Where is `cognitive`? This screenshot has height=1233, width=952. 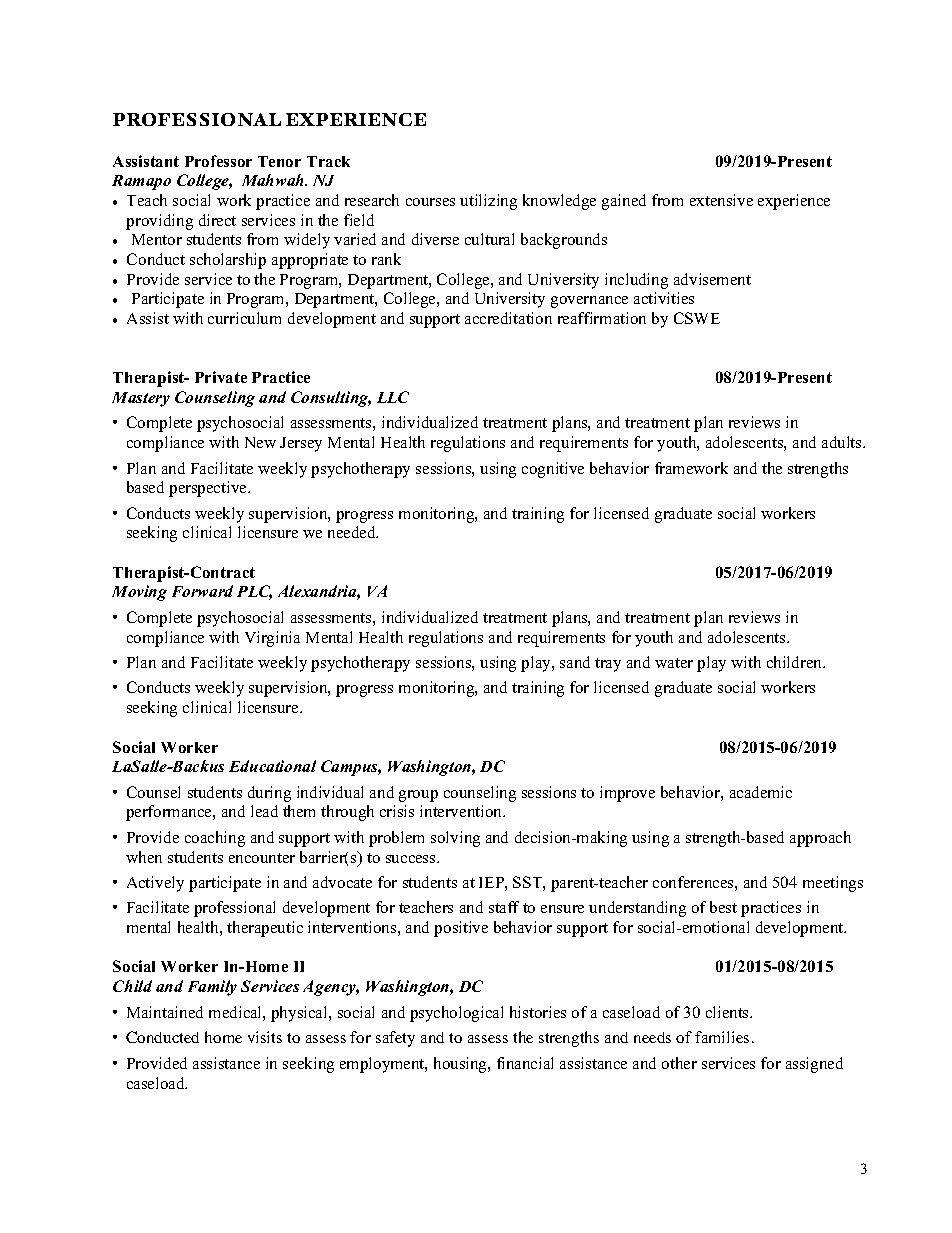
cognitive is located at coordinates (553, 470).
